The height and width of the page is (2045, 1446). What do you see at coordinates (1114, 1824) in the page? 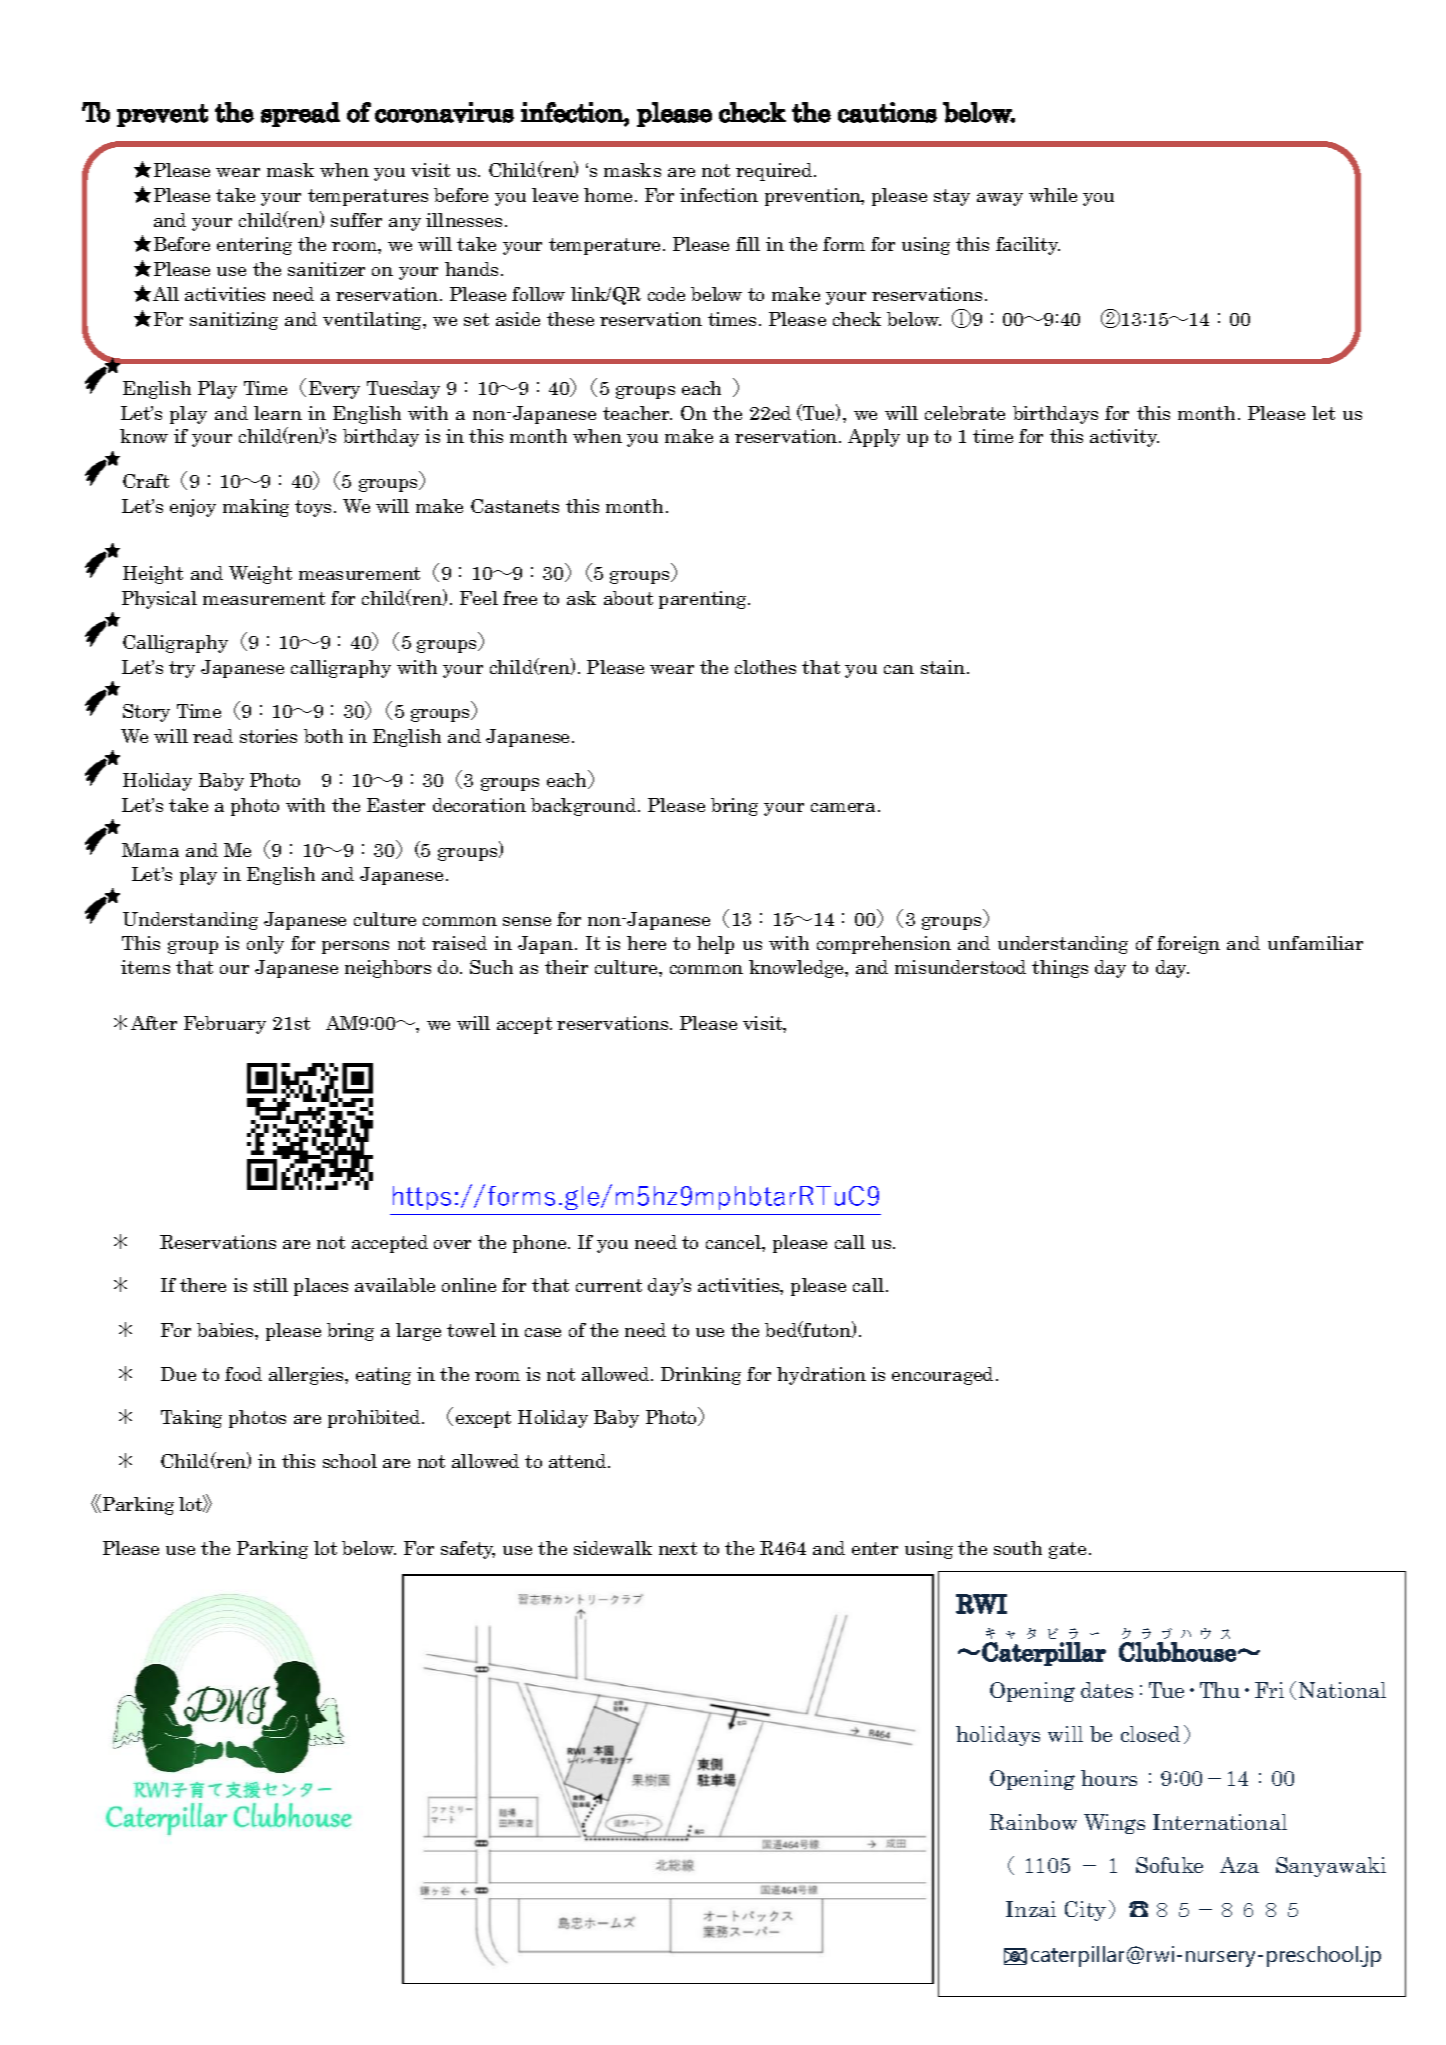
I see `Wings` at bounding box center [1114, 1824].
